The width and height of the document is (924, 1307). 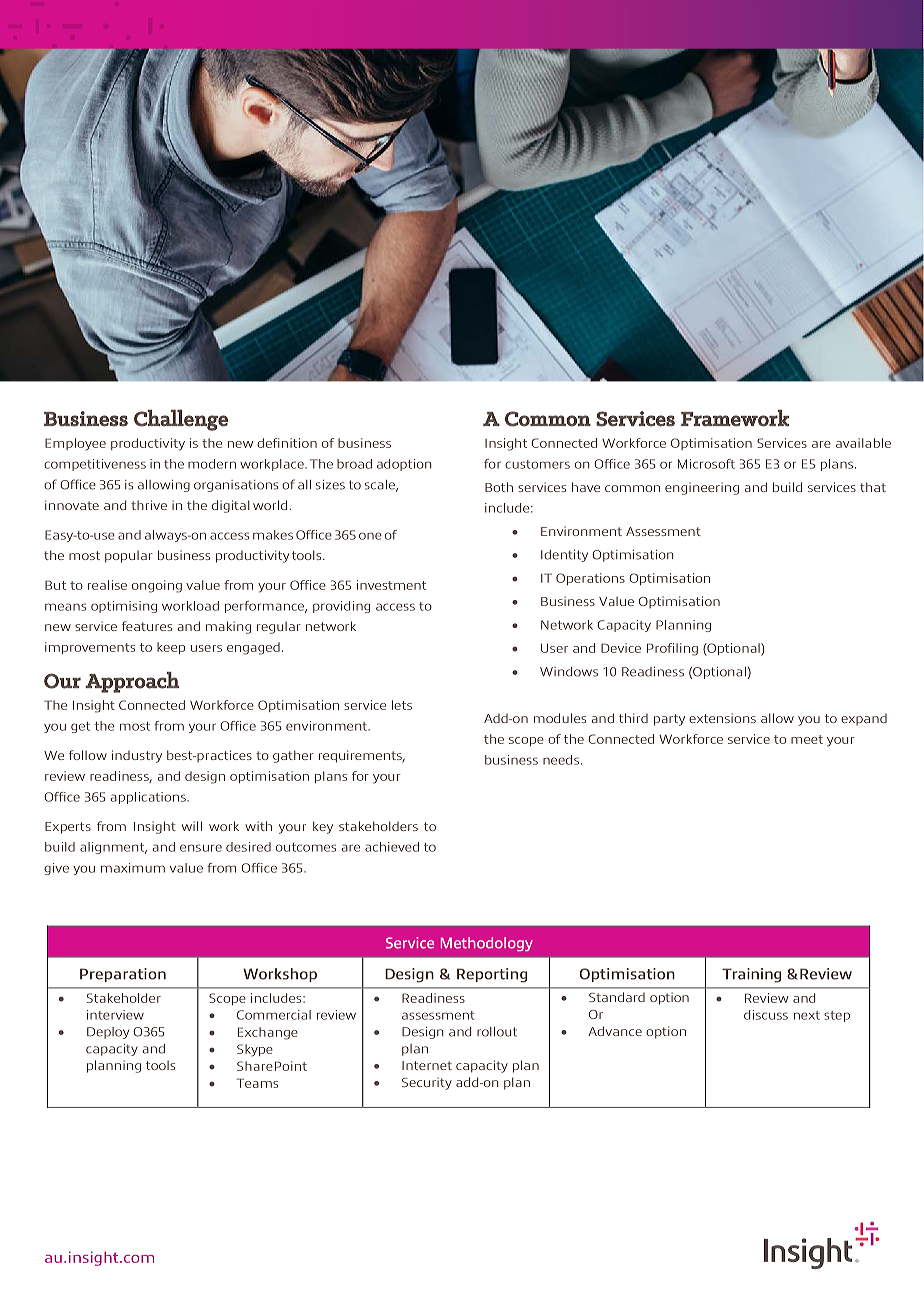 I want to click on customers, so click(x=537, y=464).
